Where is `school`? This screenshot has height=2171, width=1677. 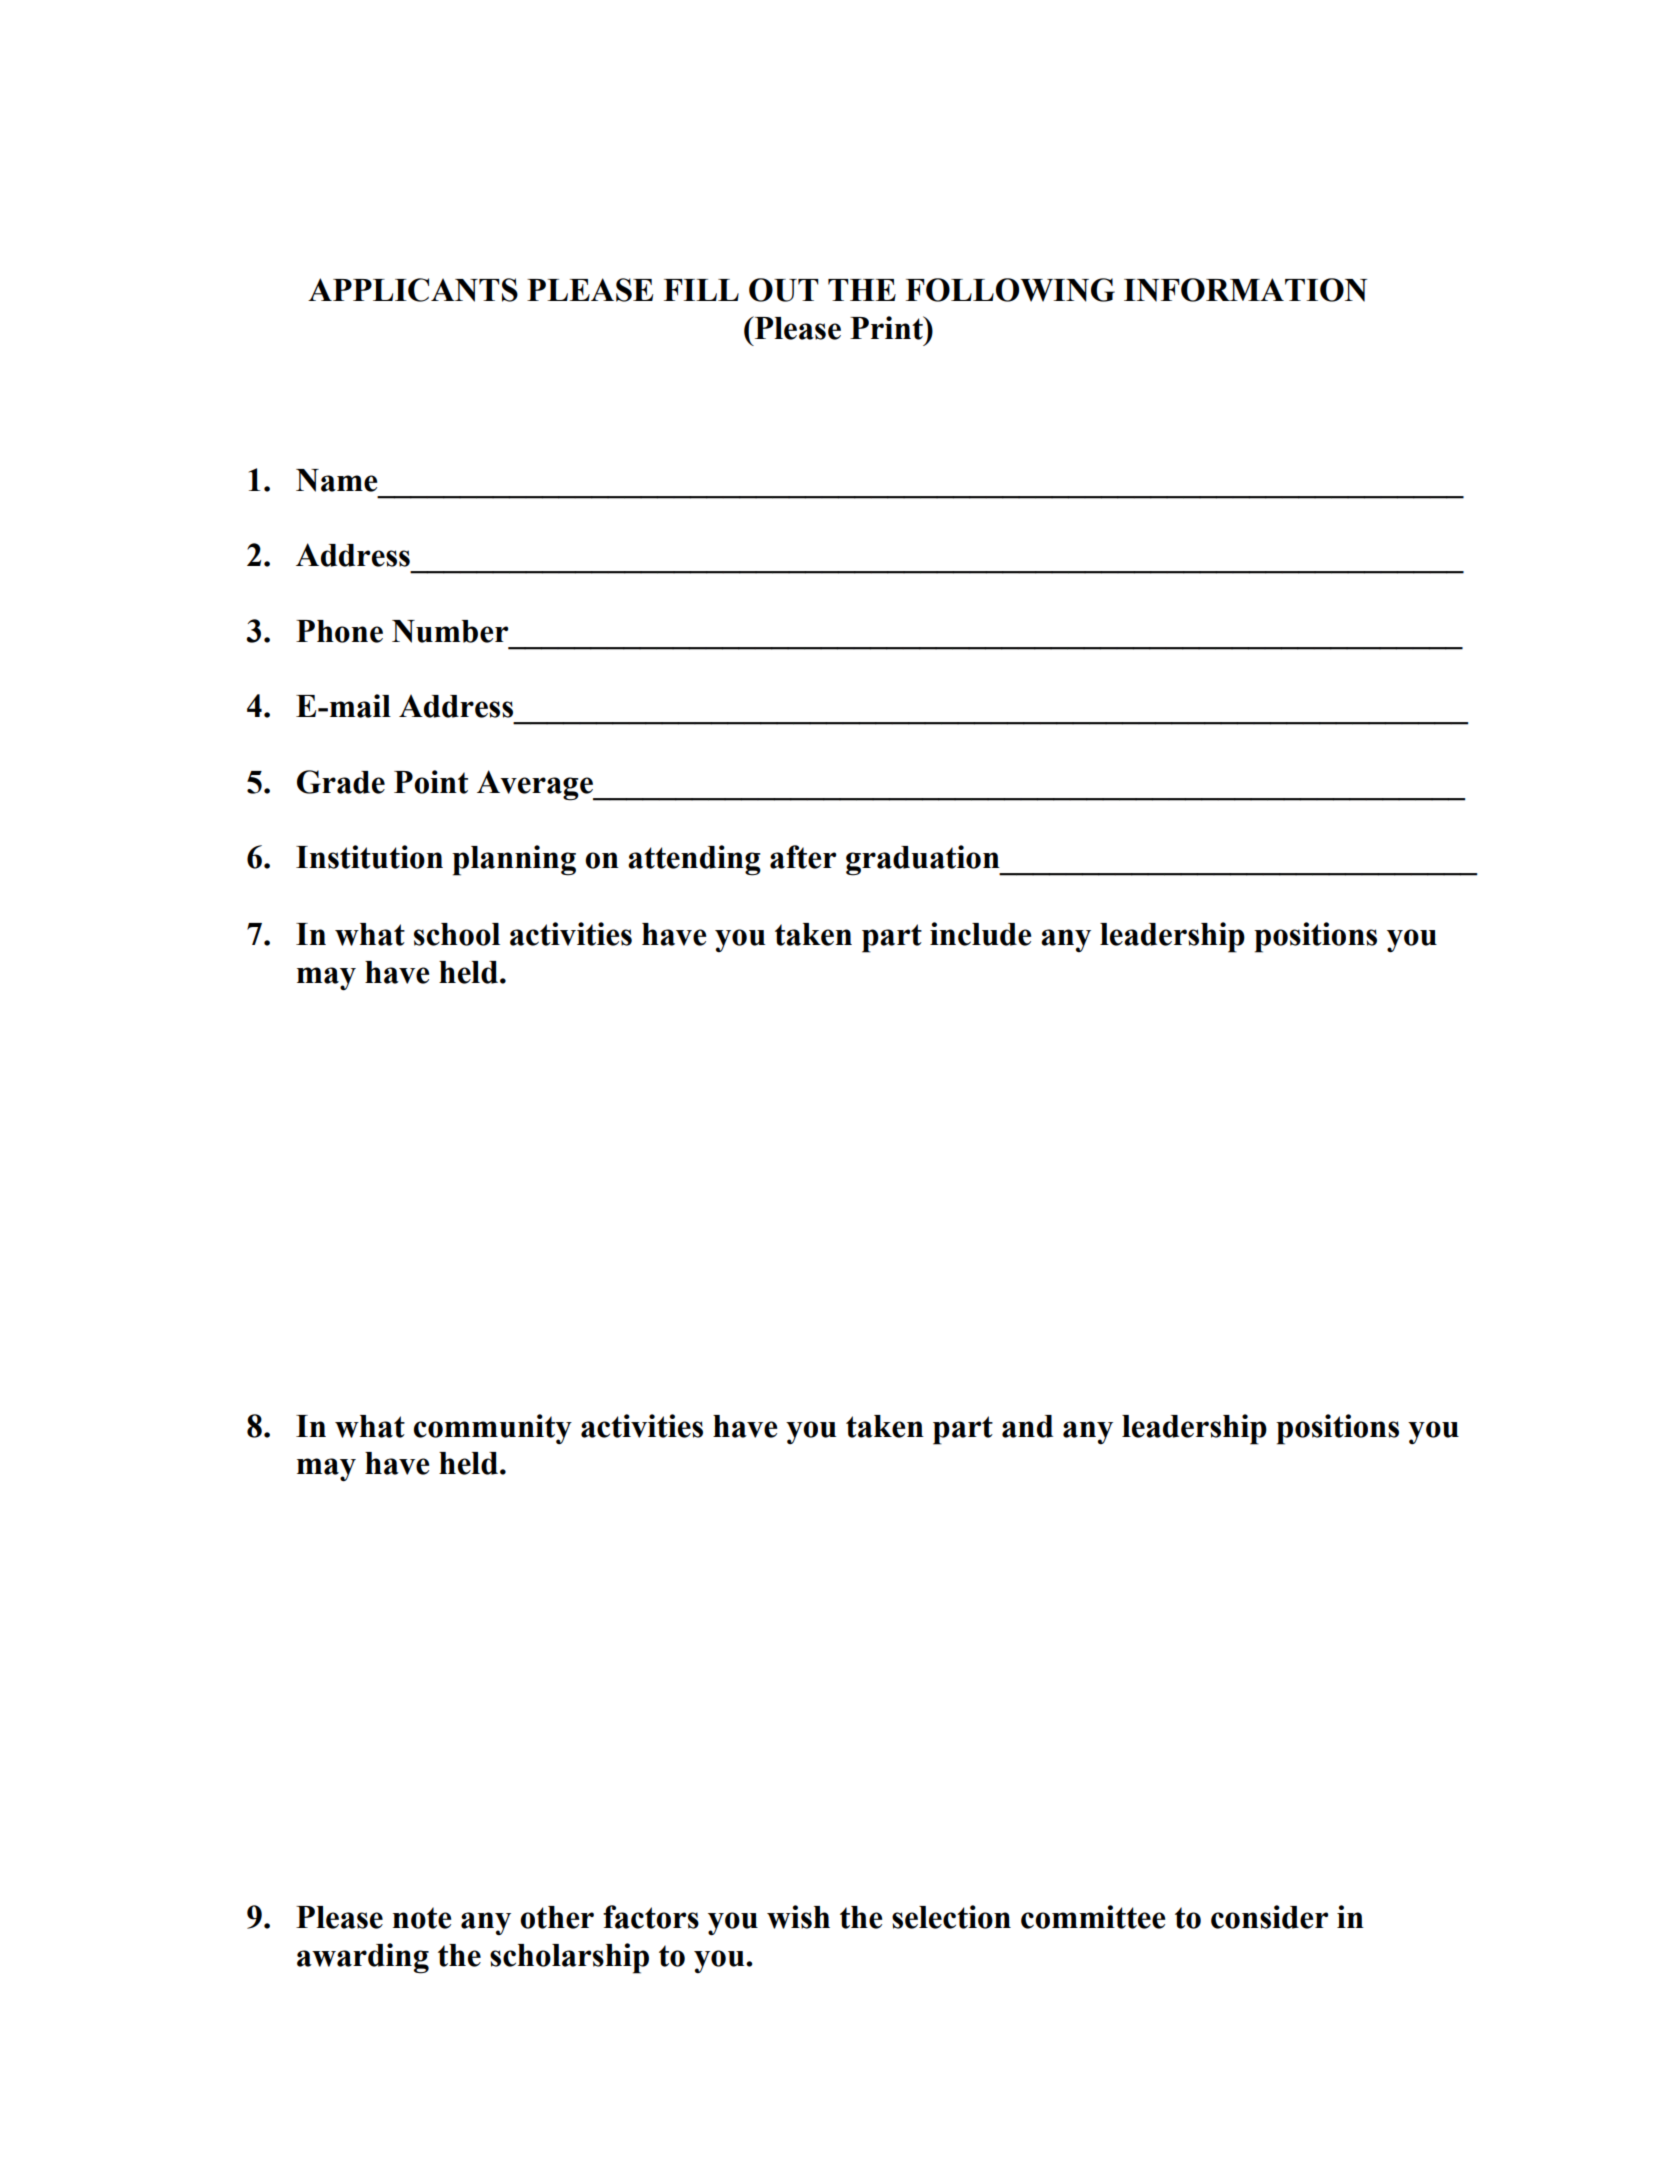 school is located at coordinates (457, 934).
